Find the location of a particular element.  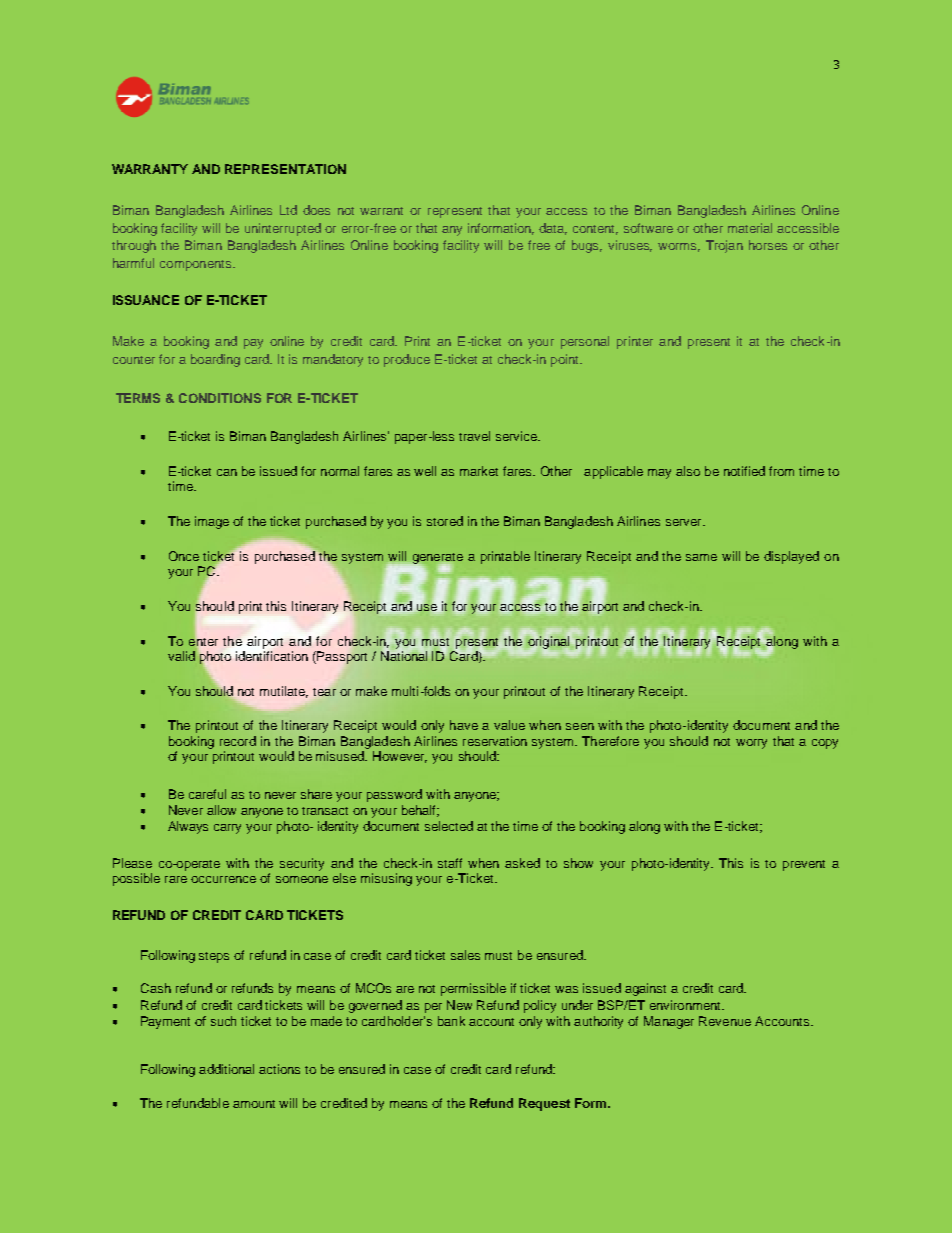

data is located at coordinates (553, 229).
